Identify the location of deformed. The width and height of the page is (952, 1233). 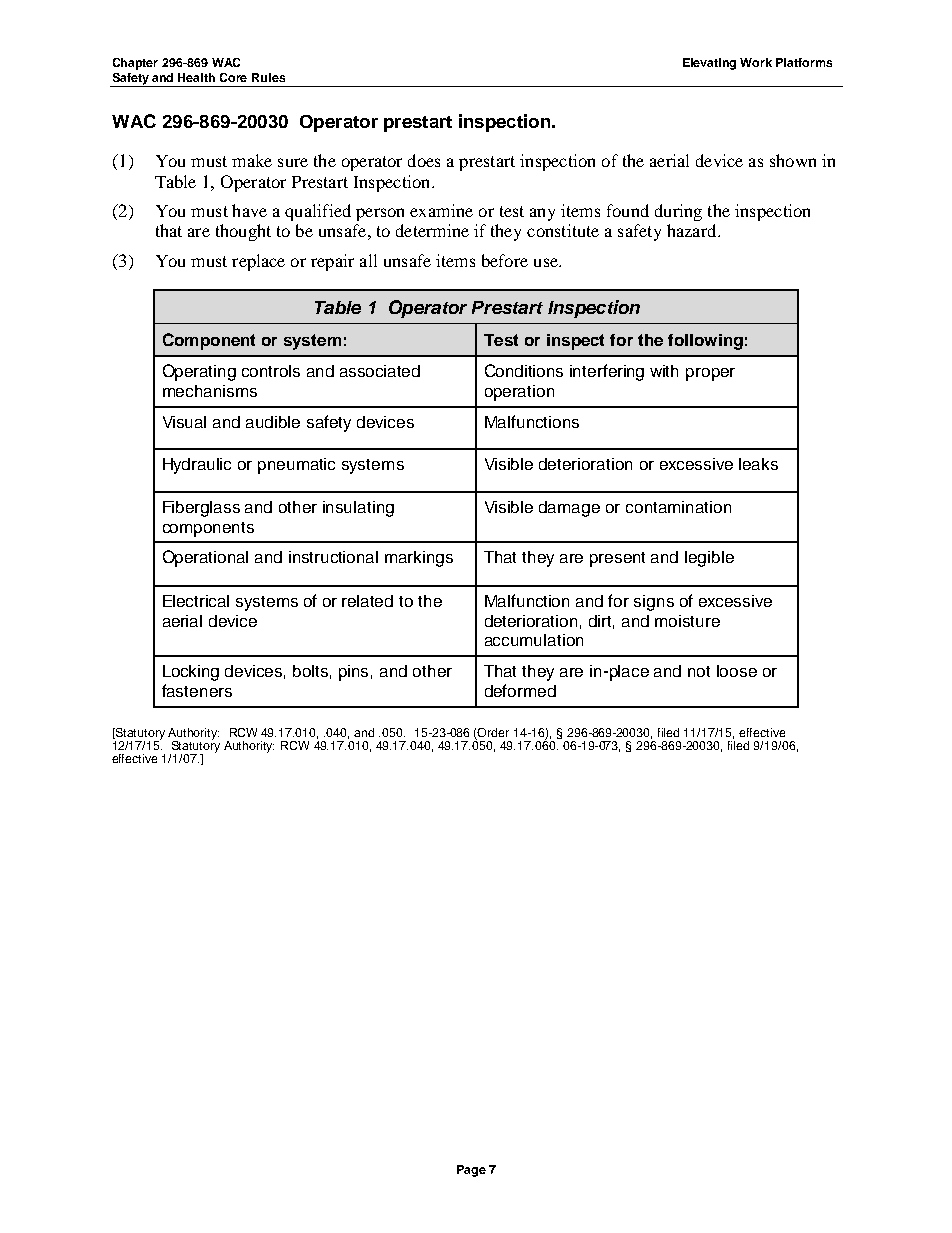
(520, 690).
